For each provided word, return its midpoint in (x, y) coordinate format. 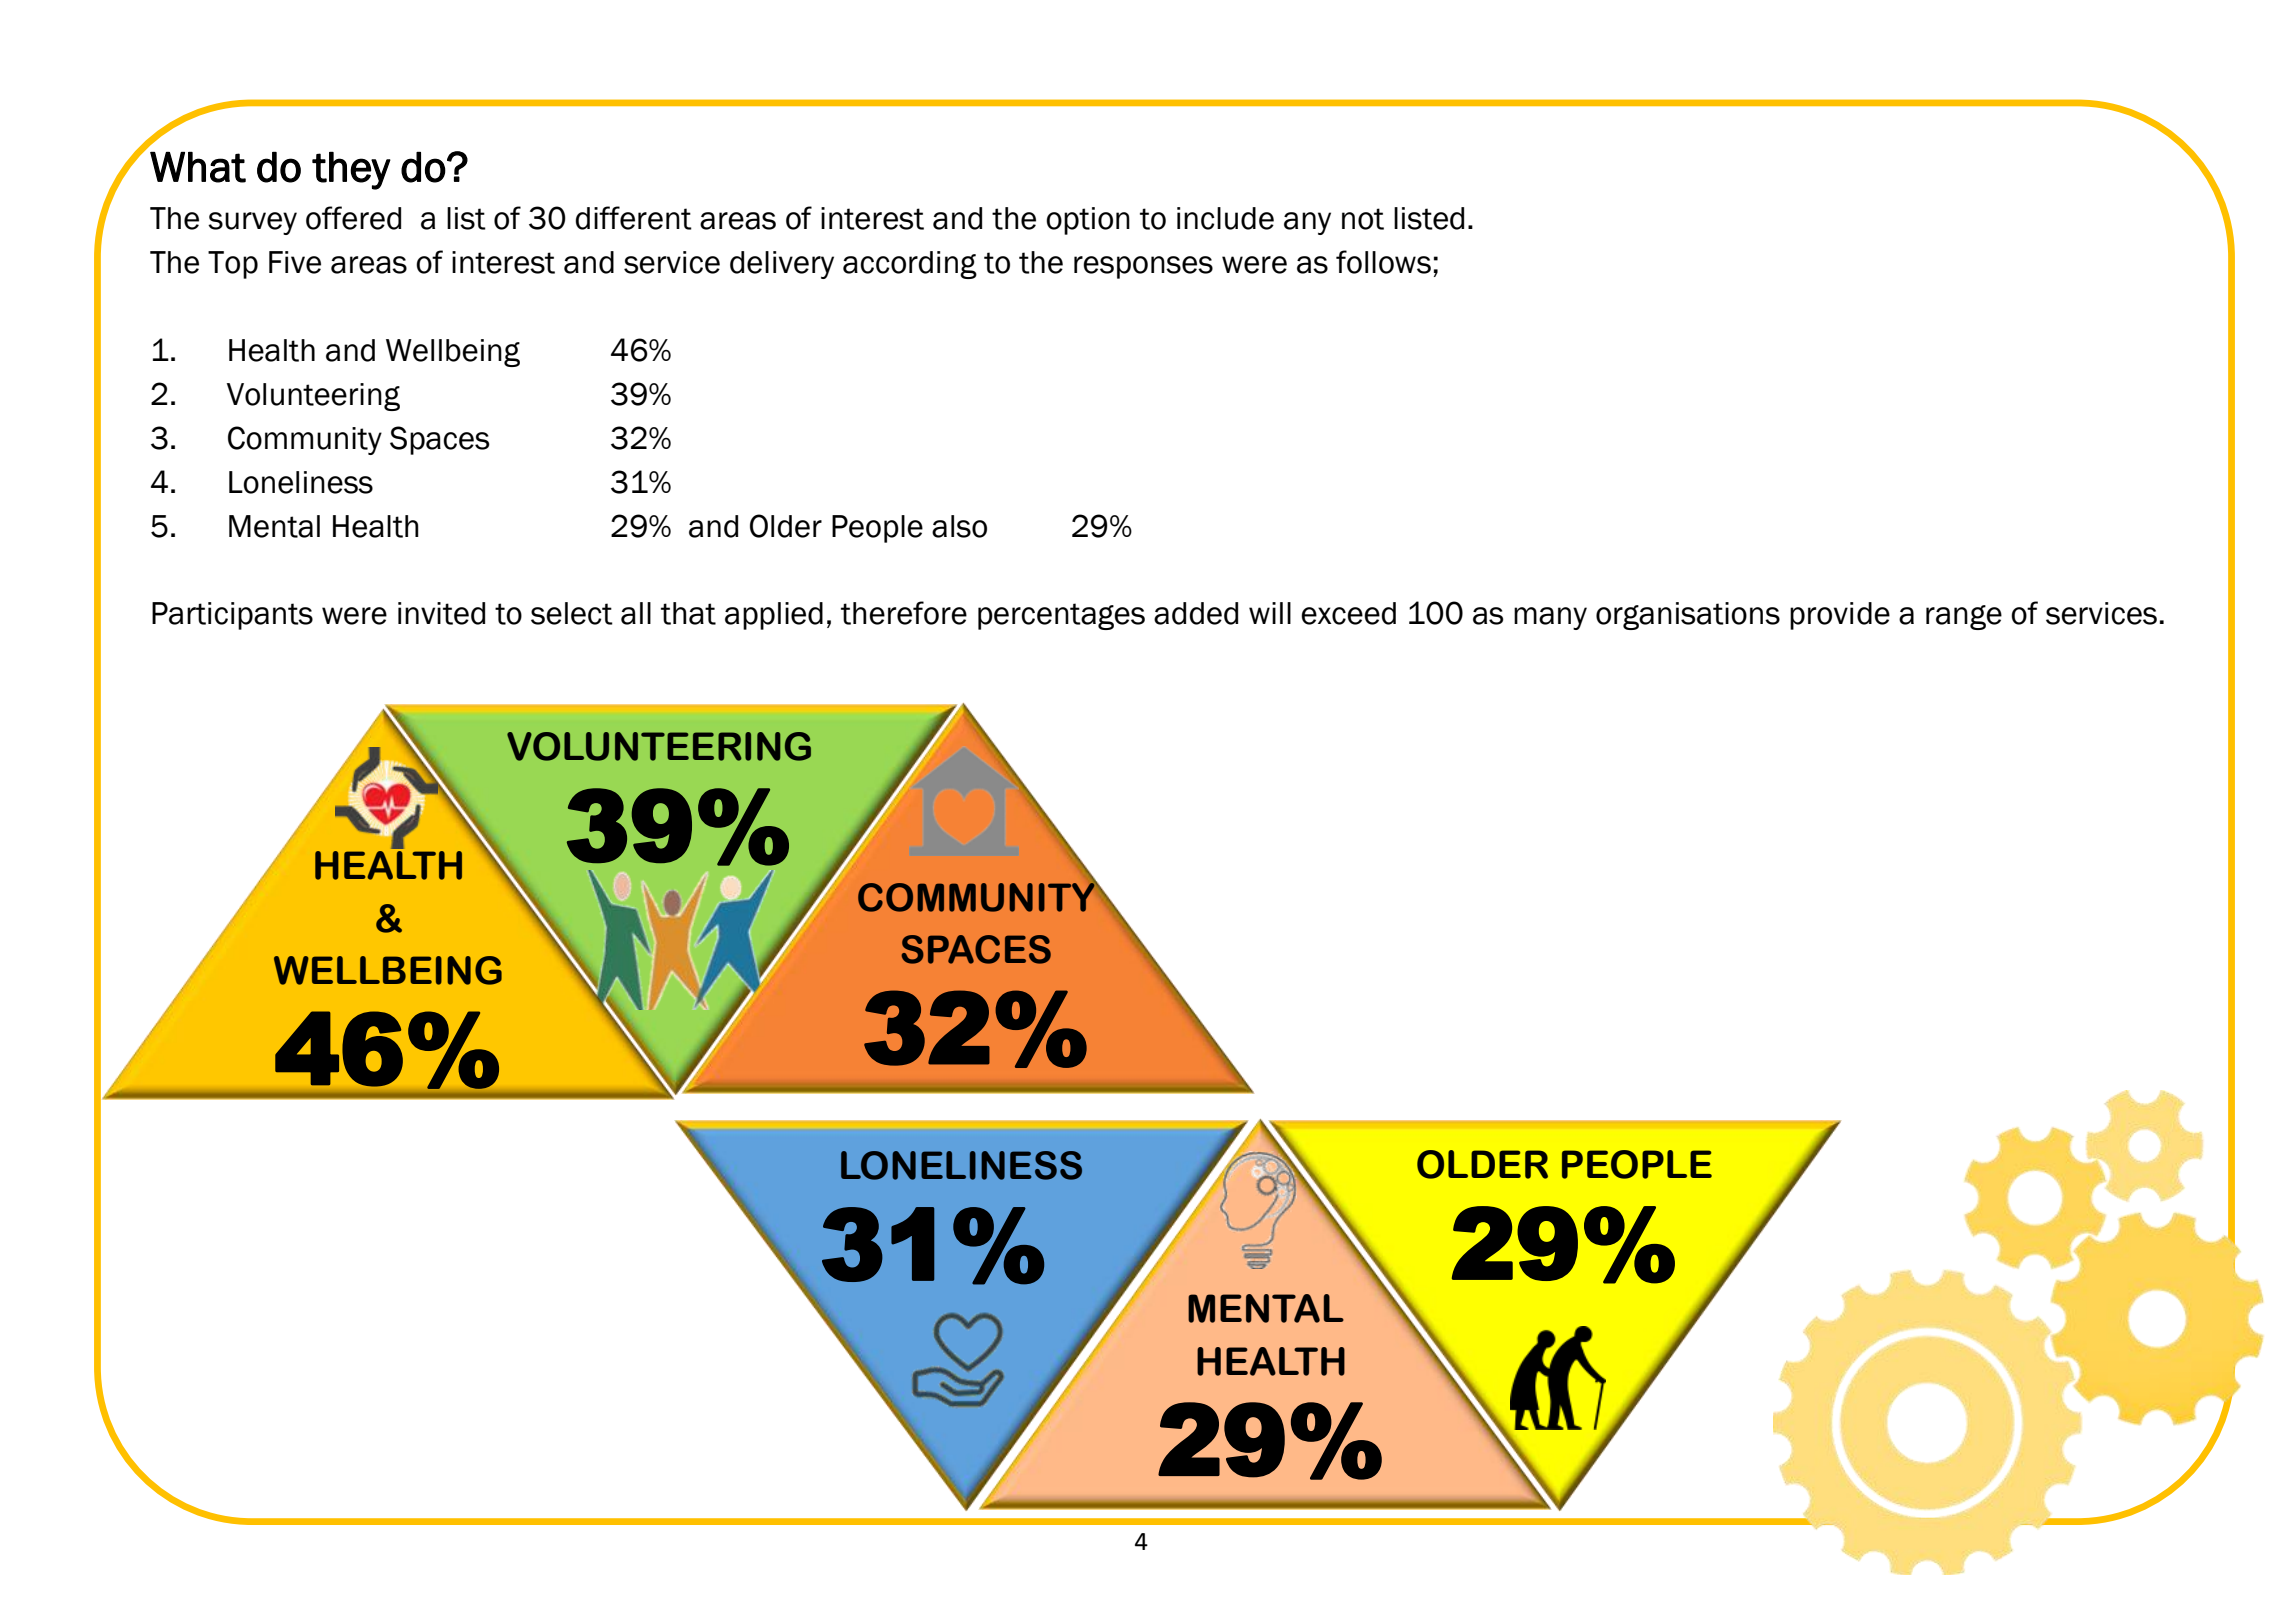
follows (1383, 262)
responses (1143, 267)
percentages (1061, 616)
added (1196, 613)
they (351, 170)
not (1363, 219)
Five (295, 262)
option (1088, 221)
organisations (1688, 616)
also (959, 526)
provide (1840, 616)
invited (441, 613)
